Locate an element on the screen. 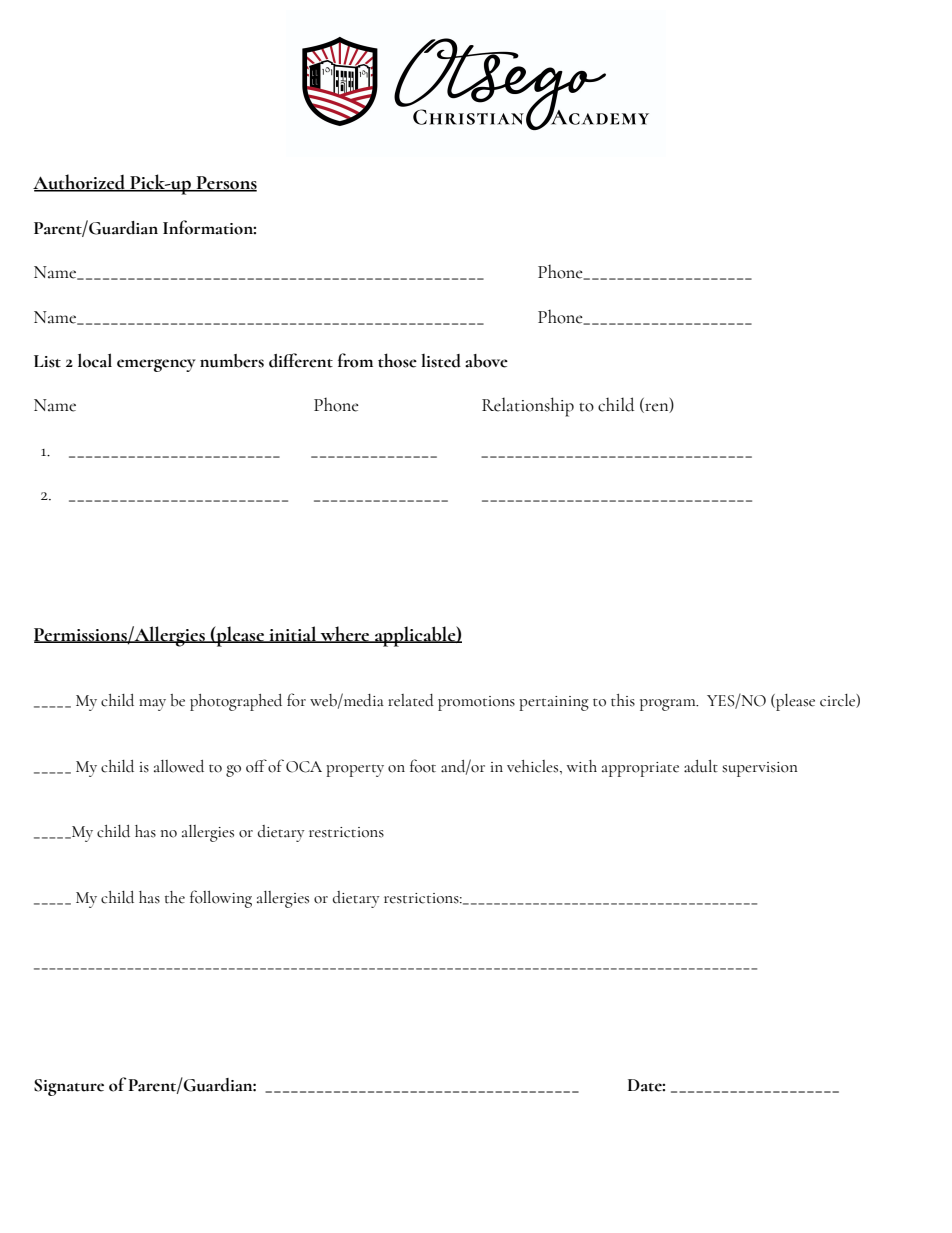 The height and width of the screenshot is (1233, 952). following is located at coordinates (221, 899).
